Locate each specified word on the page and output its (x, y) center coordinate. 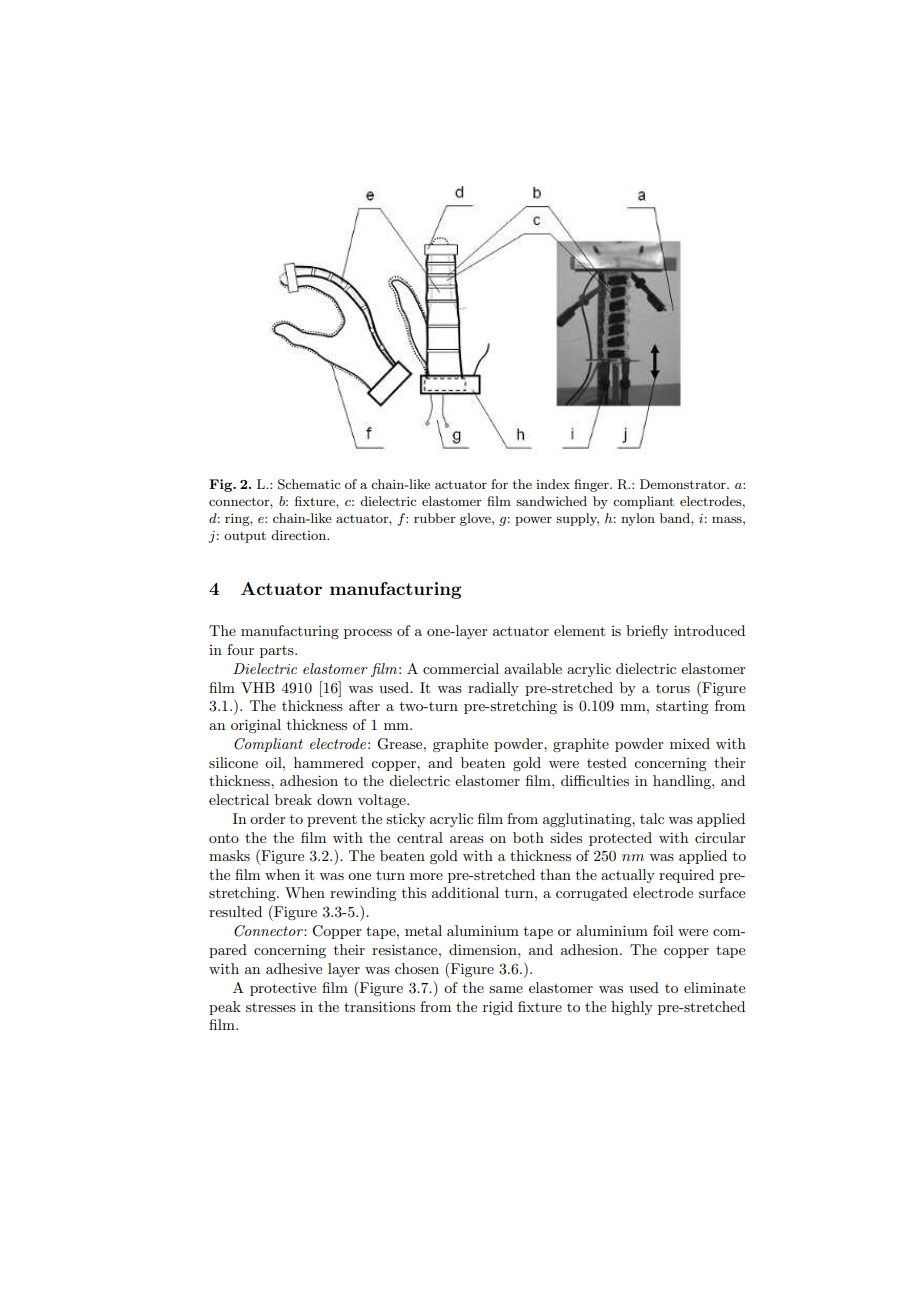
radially (493, 689)
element (579, 630)
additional (465, 892)
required (686, 876)
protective (283, 989)
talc (652, 818)
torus (673, 688)
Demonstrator (684, 484)
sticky (405, 820)
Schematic (309, 484)
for (499, 484)
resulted (235, 911)
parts (278, 652)
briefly (647, 632)
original (256, 726)
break (293, 799)
